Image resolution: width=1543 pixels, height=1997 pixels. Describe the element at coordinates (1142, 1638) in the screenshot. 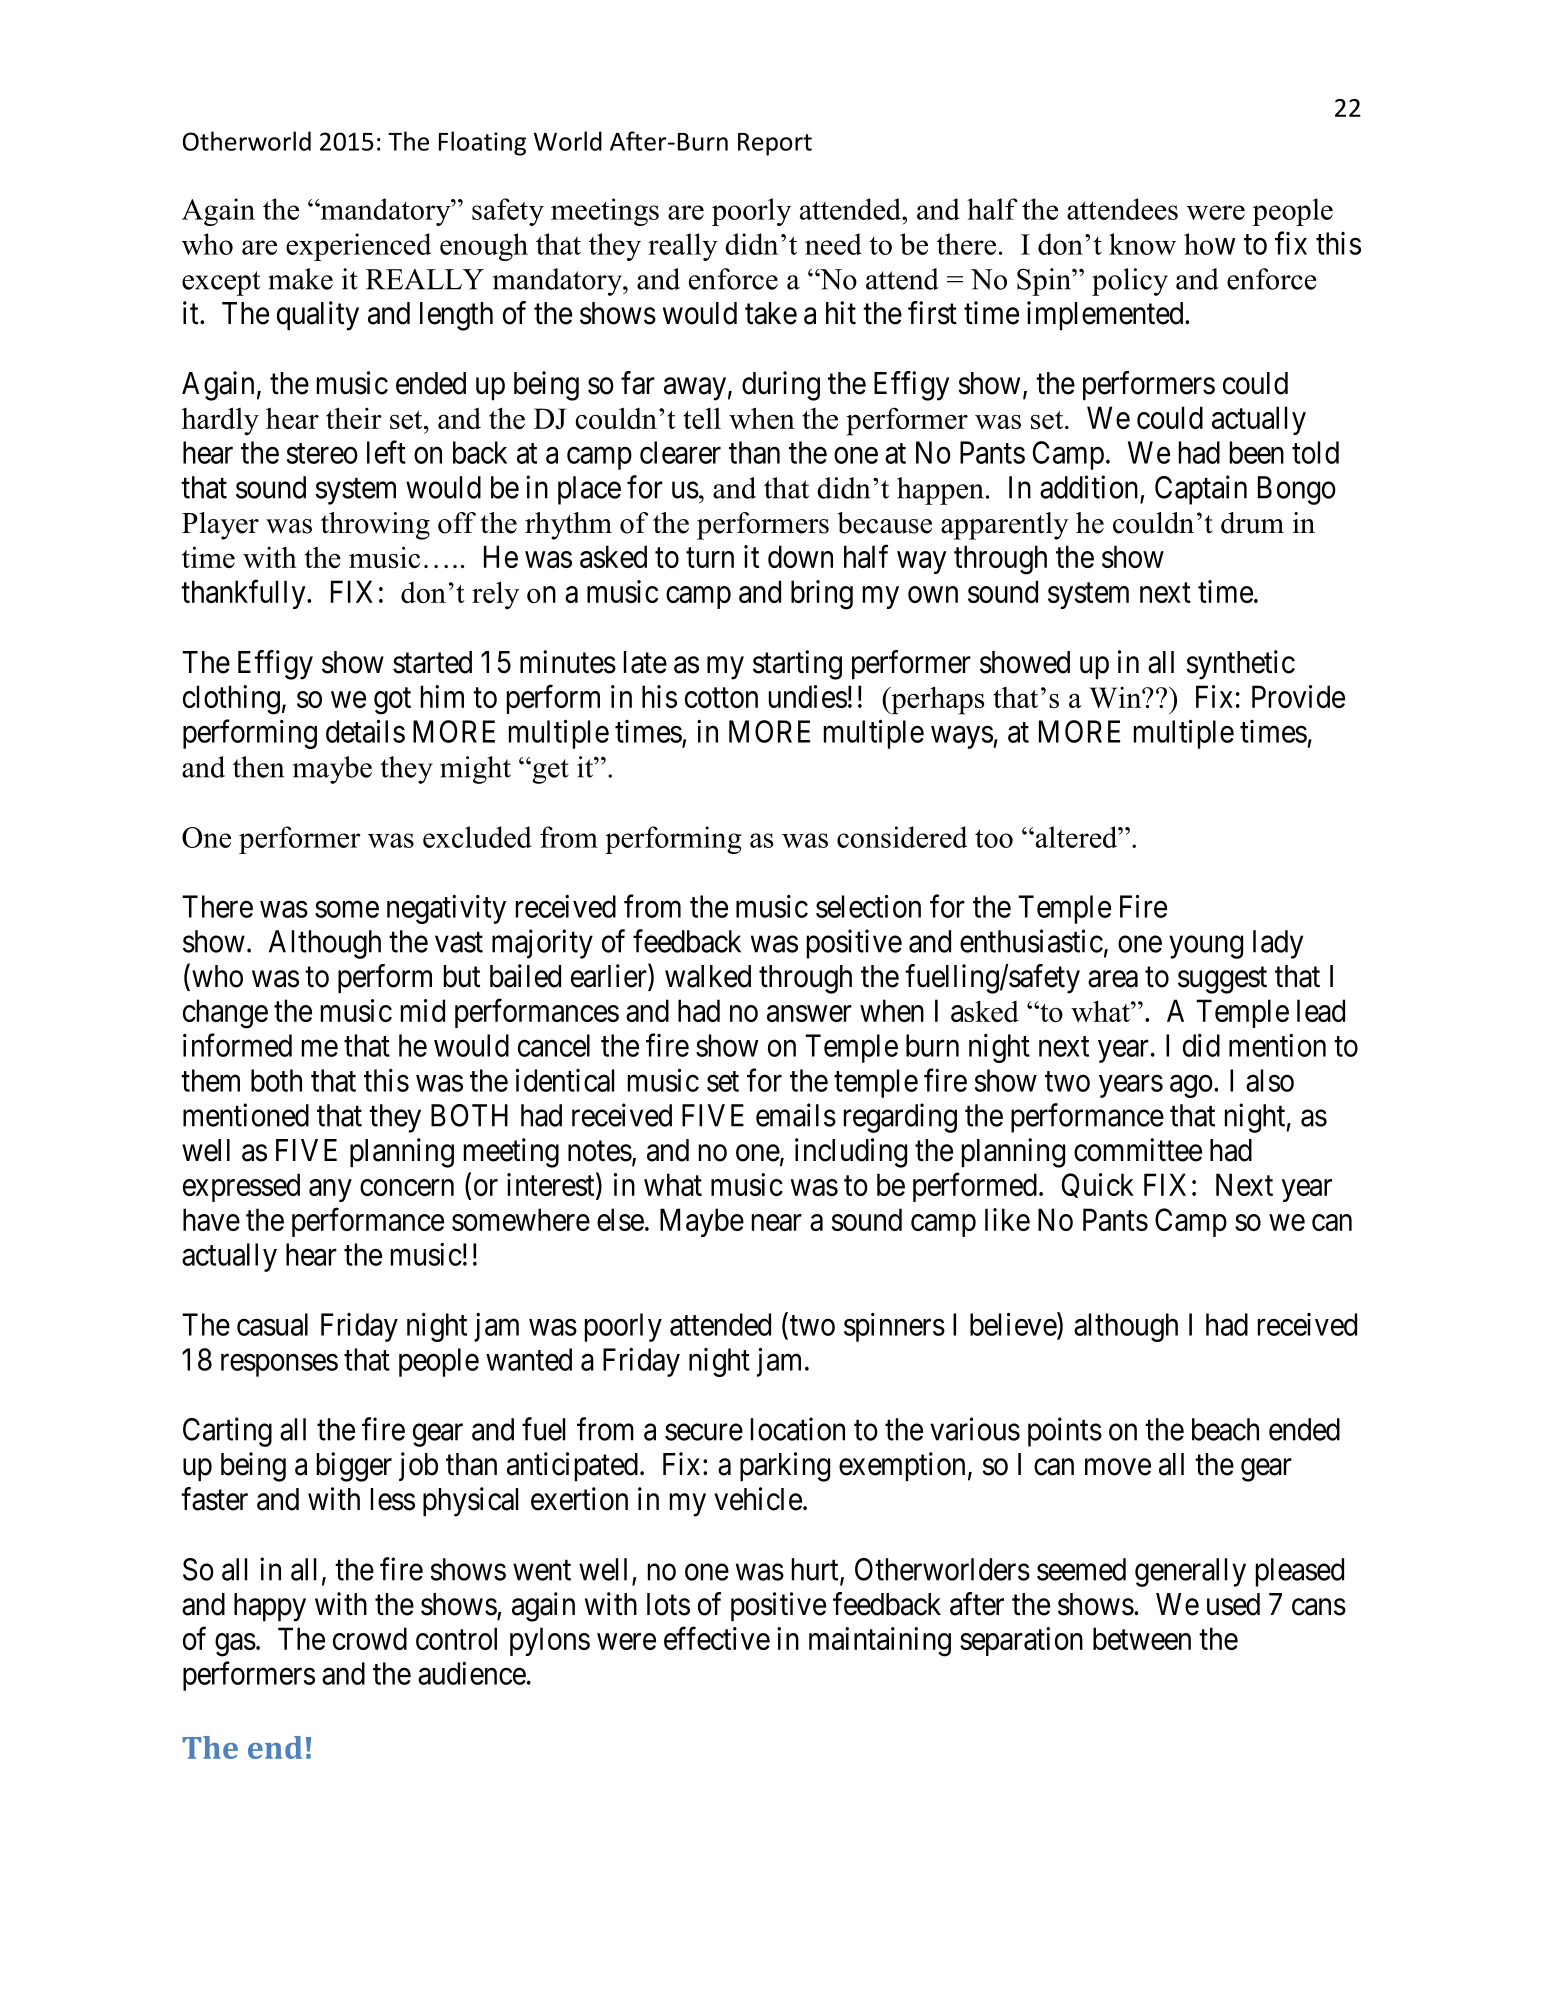

I see `between` at that location.
